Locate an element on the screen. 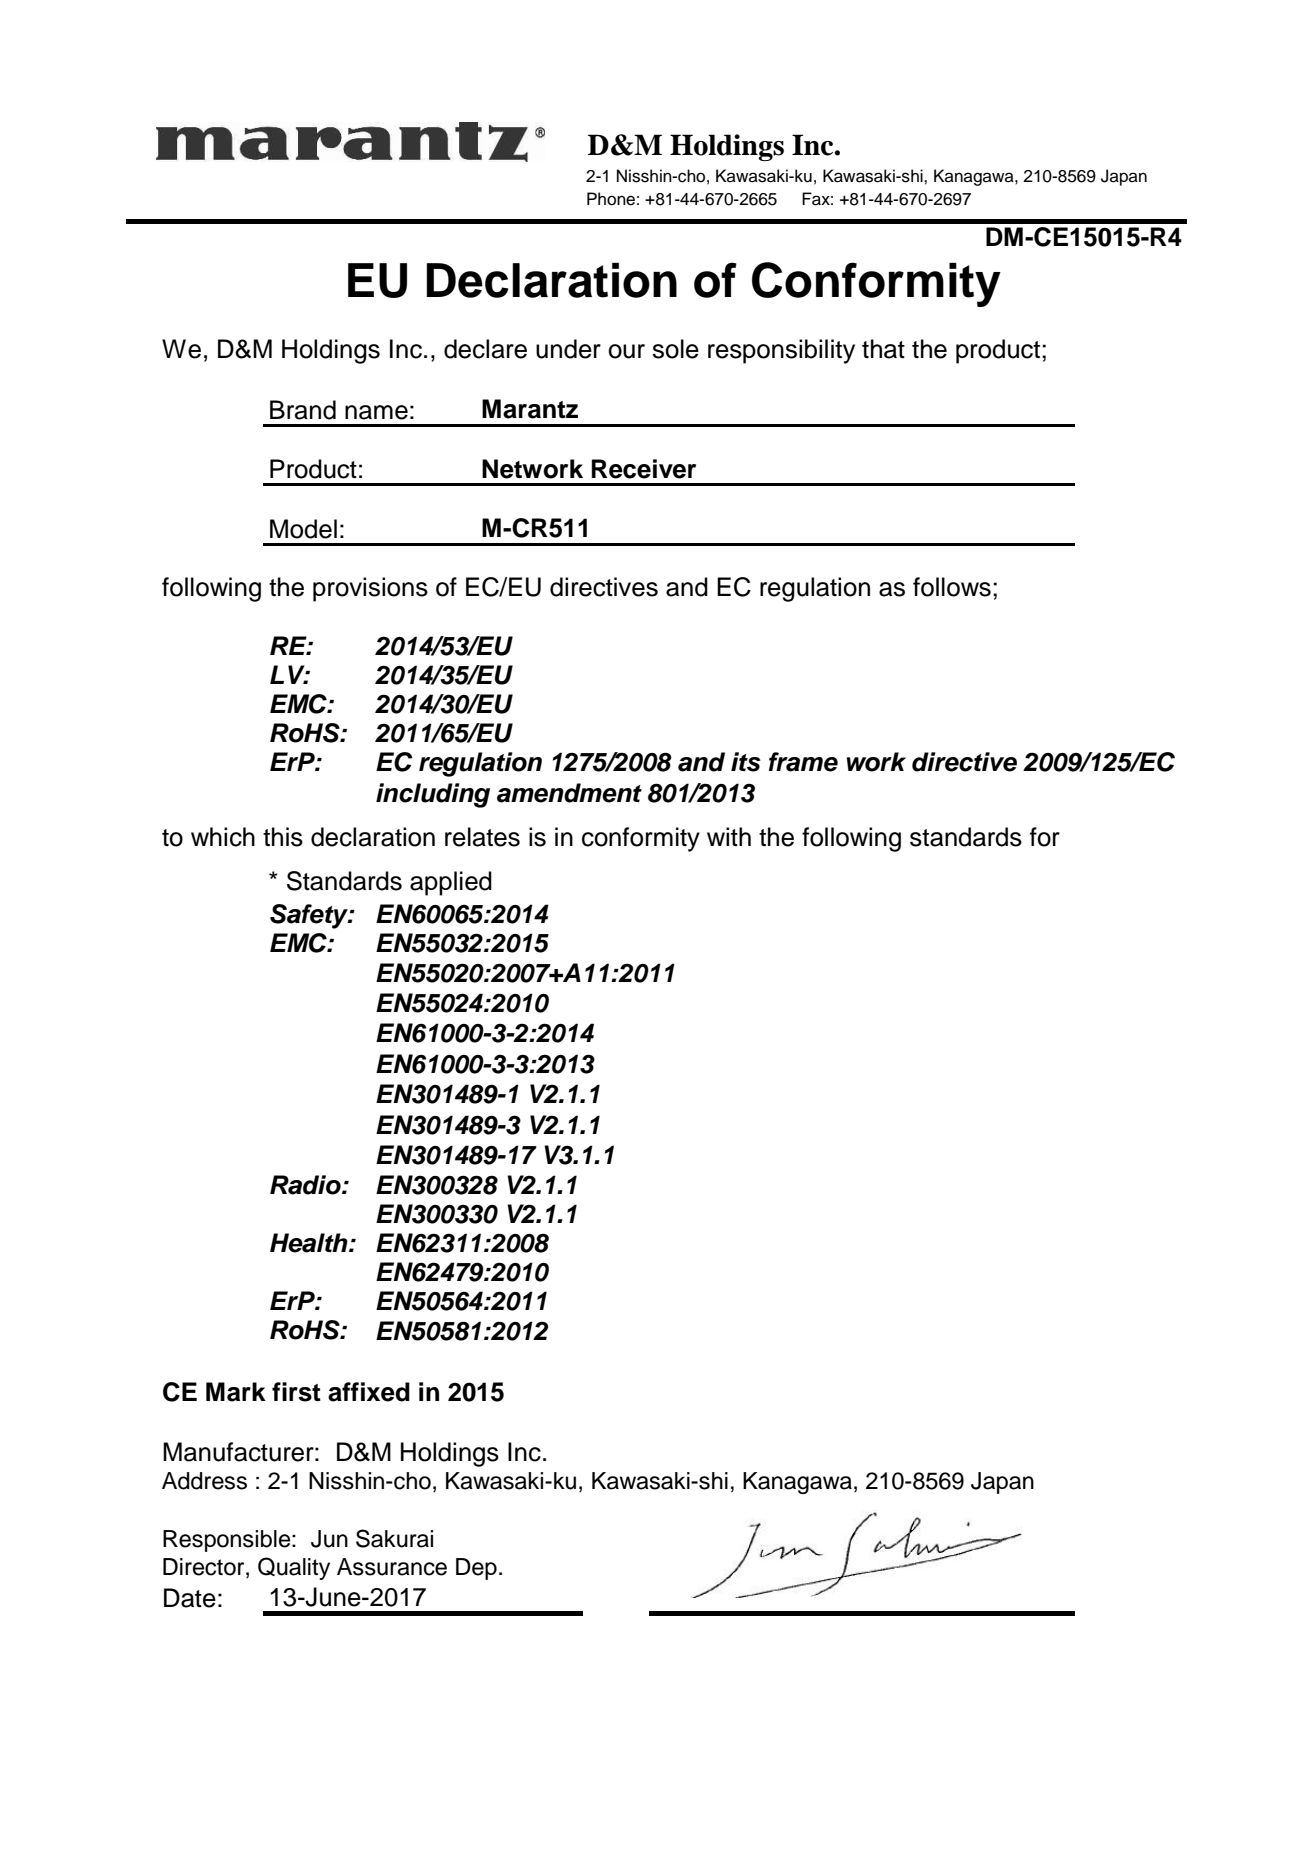 This screenshot has width=1312, height=1855. under is located at coordinates (568, 349).
